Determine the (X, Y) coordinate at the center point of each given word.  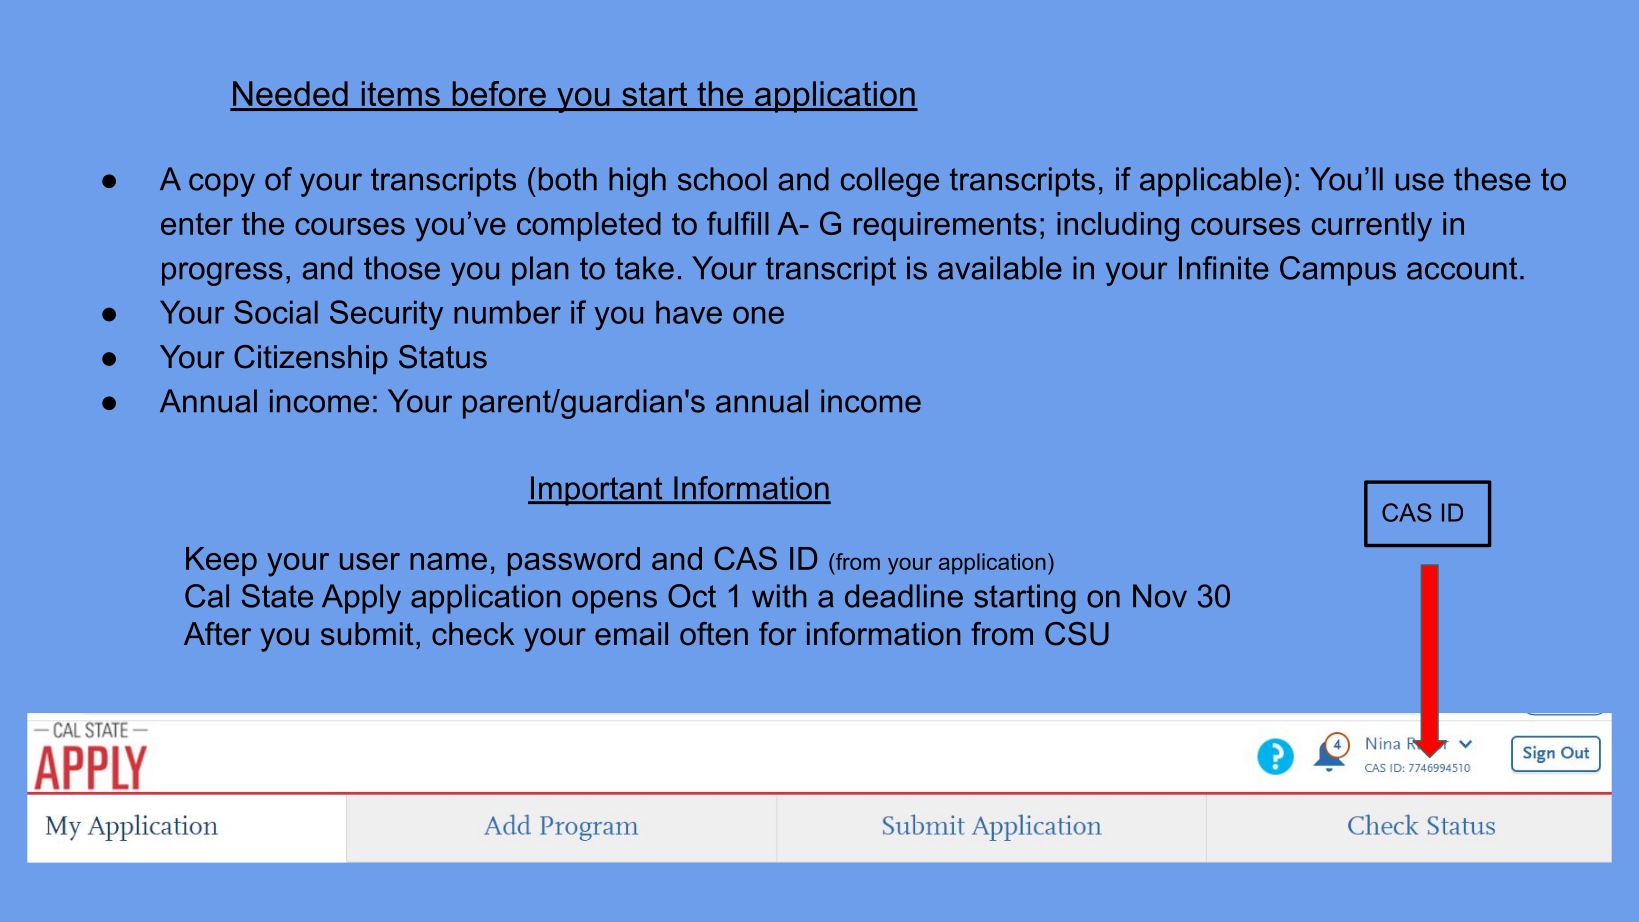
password (574, 561)
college (890, 182)
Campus (1338, 271)
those (402, 268)
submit (367, 634)
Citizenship (311, 360)
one (758, 315)
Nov (1160, 596)
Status (443, 357)
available (1000, 268)
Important (597, 491)
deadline (904, 596)
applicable (1210, 182)
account (1462, 268)
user (370, 561)
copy (222, 185)
